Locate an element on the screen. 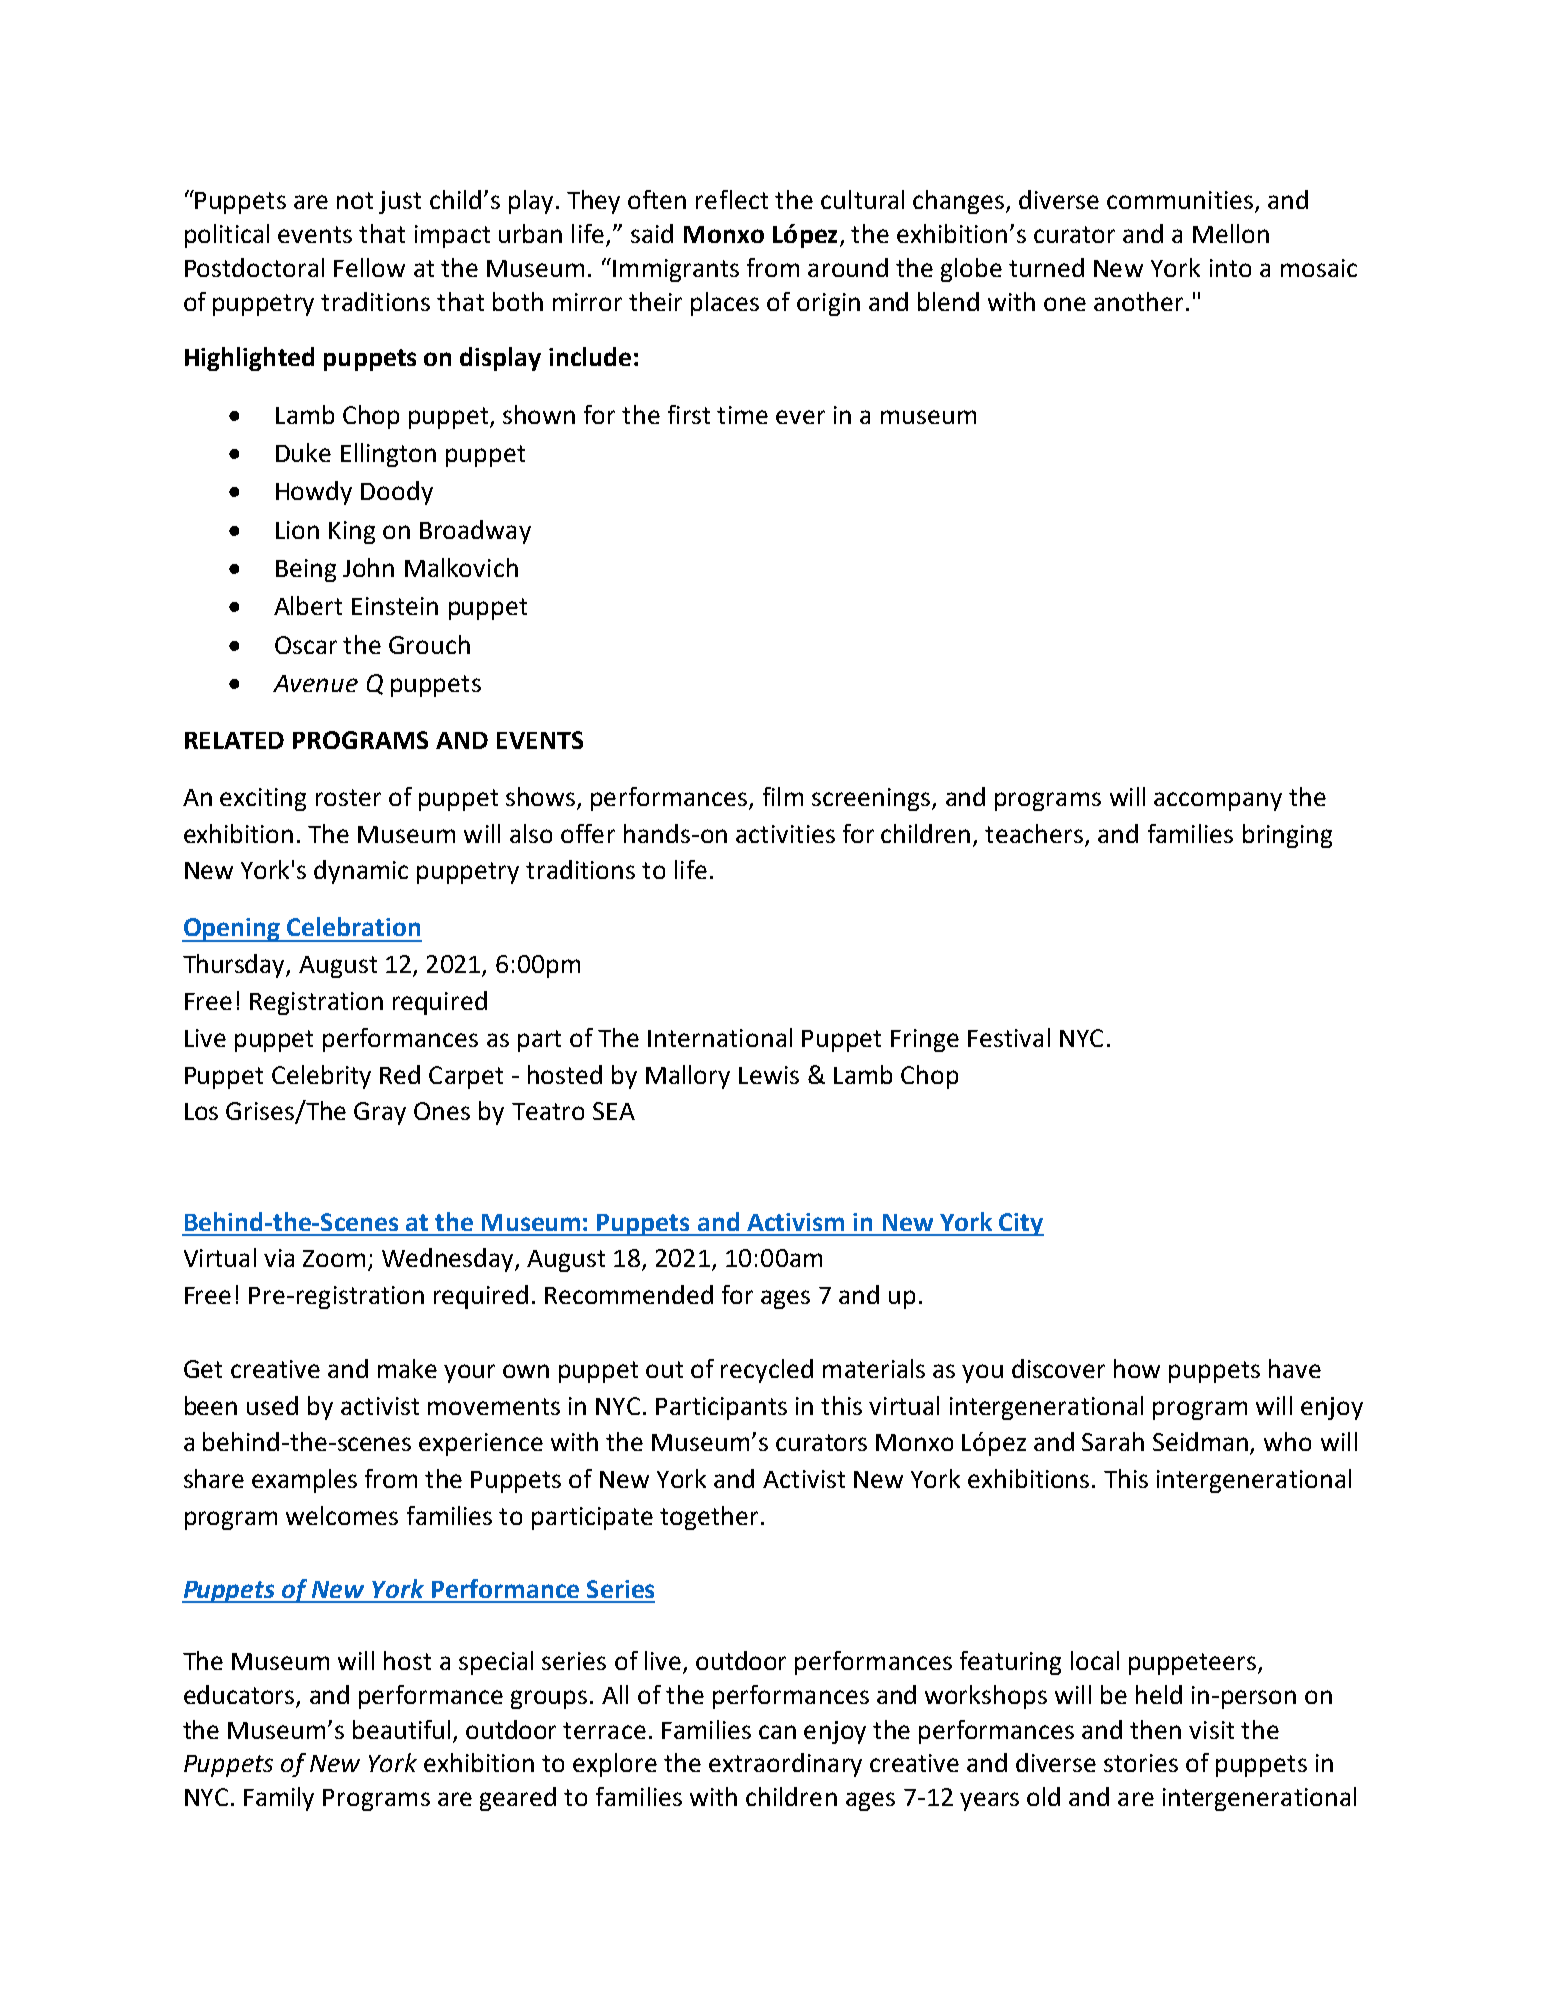 The image size is (1552, 2008). Fellow is located at coordinates (369, 267).
